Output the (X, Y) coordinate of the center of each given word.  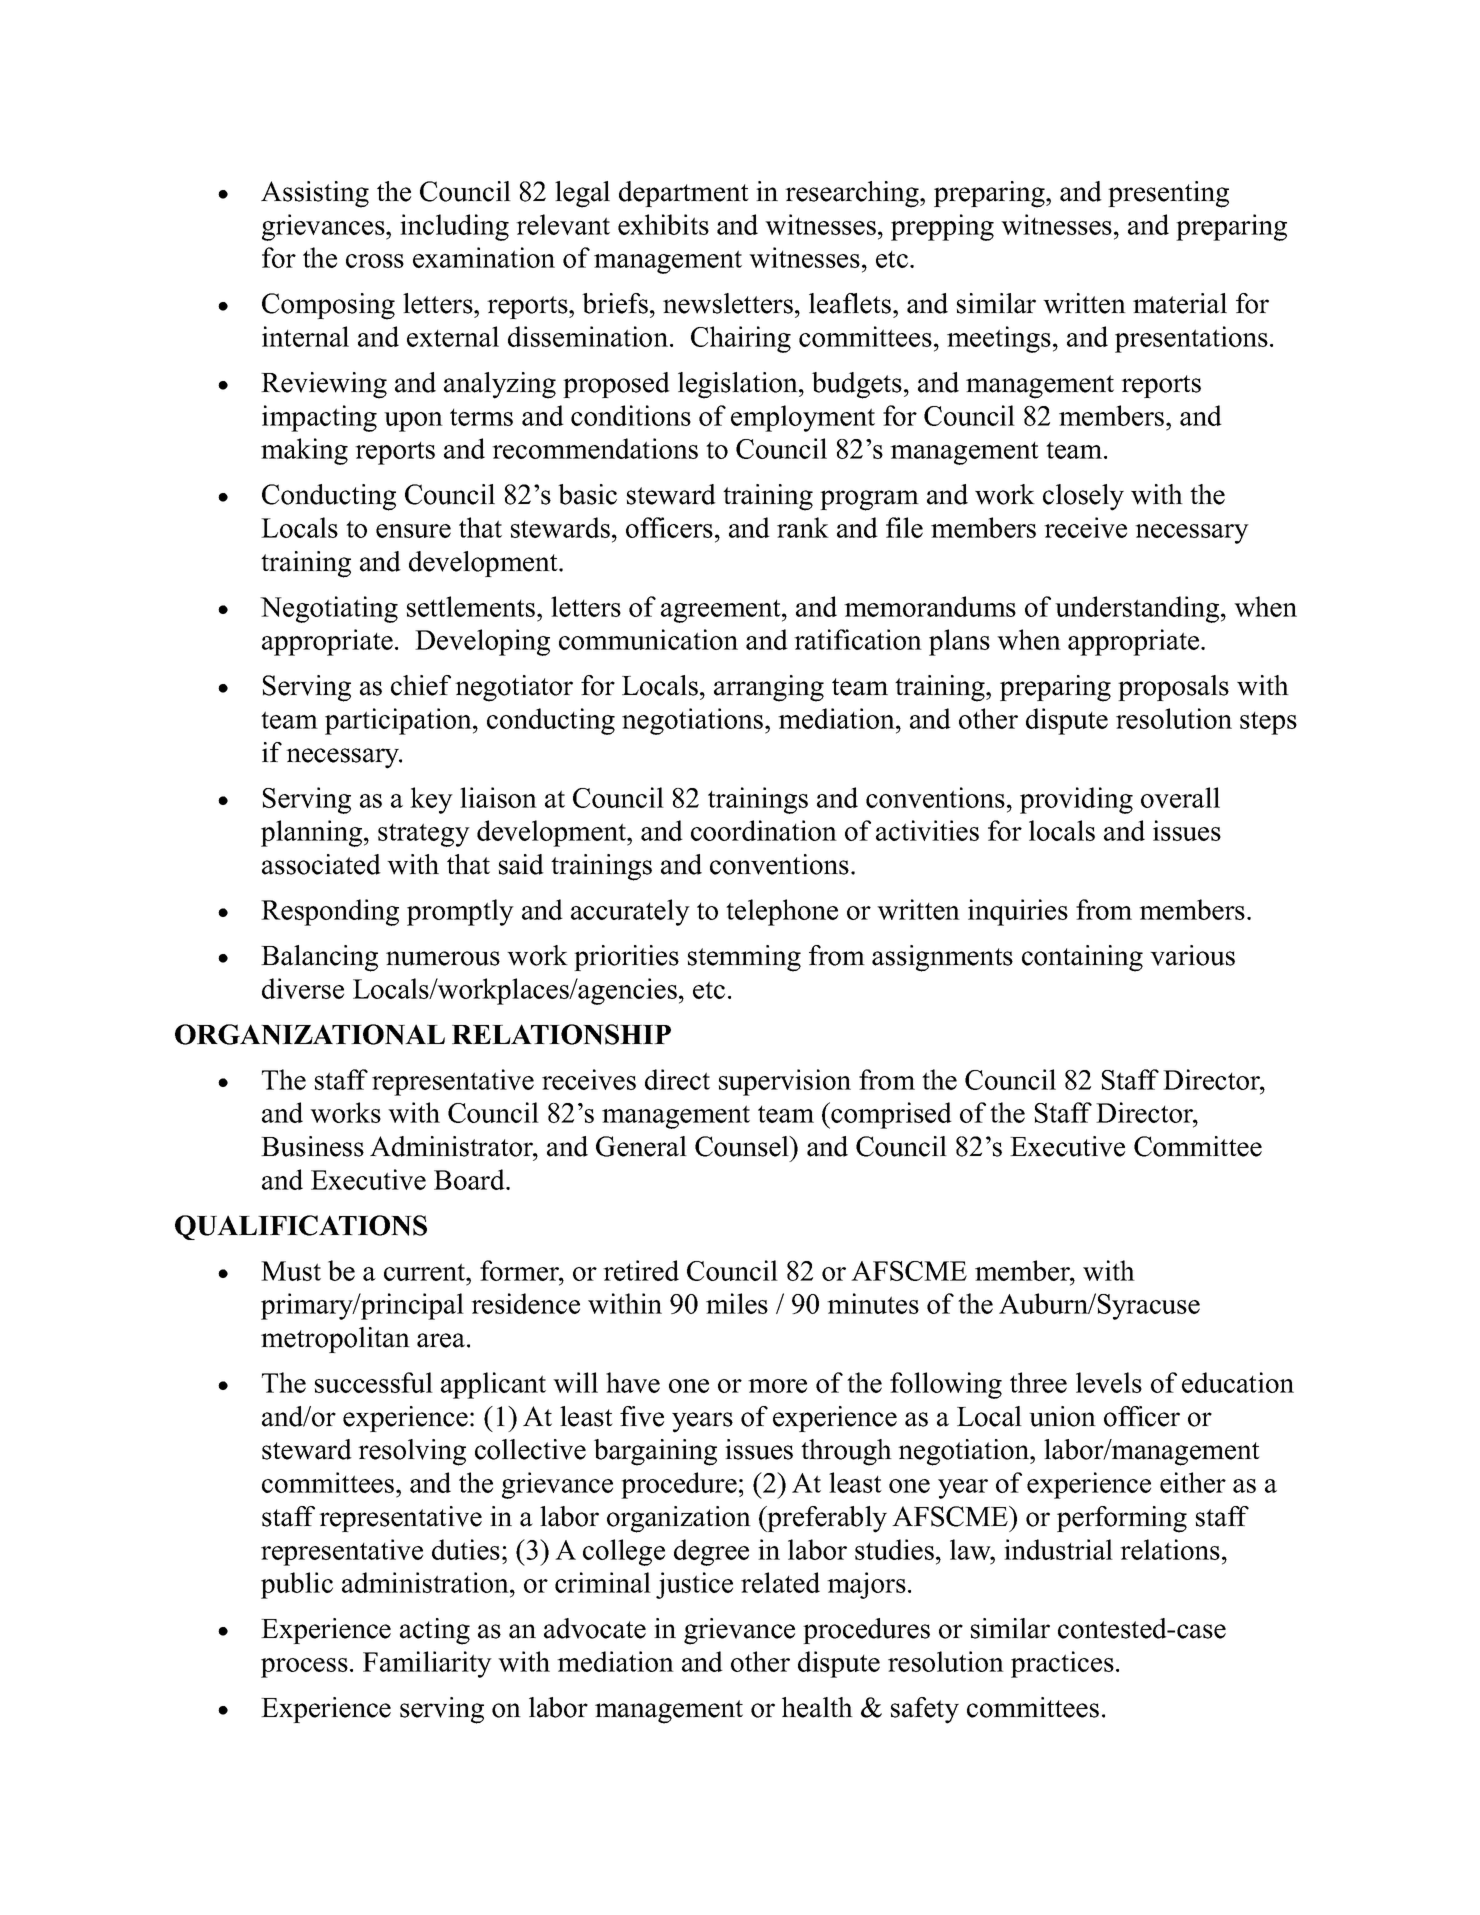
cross (375, 261)
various (1192, 955)
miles (737, 1303)
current (426, 1272)
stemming (744, 958)
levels (1109, 1382)
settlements (471, 606)
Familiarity (427, 1664)
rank (803, 527)
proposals (1173, 688)
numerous (443, 958)
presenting (1168, 194)
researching (853, 194)
